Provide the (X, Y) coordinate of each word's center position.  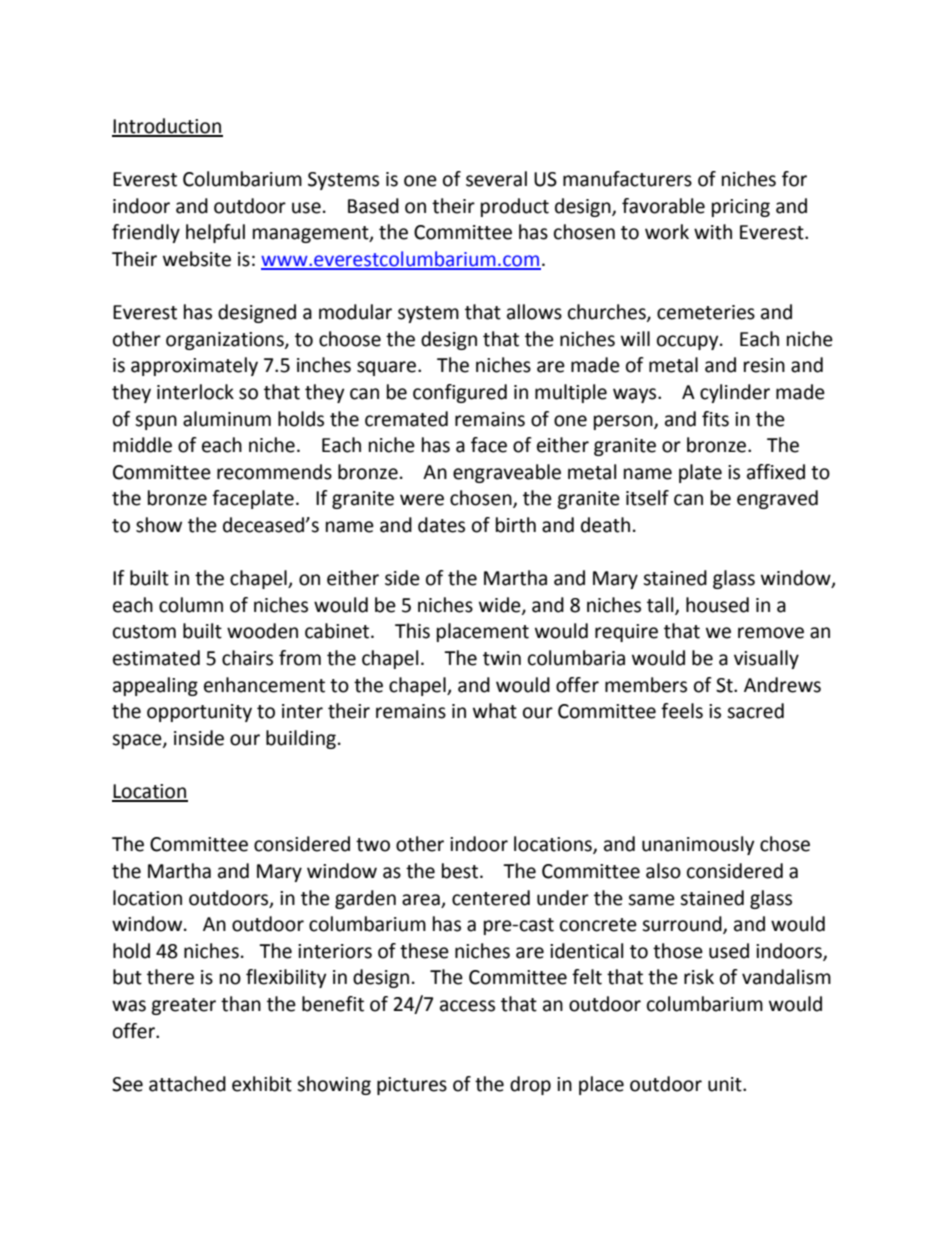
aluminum (227, 419)
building (301, 739)
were (422, 500)
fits (715, 419)
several (496, 179)
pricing (741, 208)
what (495, 711)
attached (187, 1084)
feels (682, 711)
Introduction (167, 127)
